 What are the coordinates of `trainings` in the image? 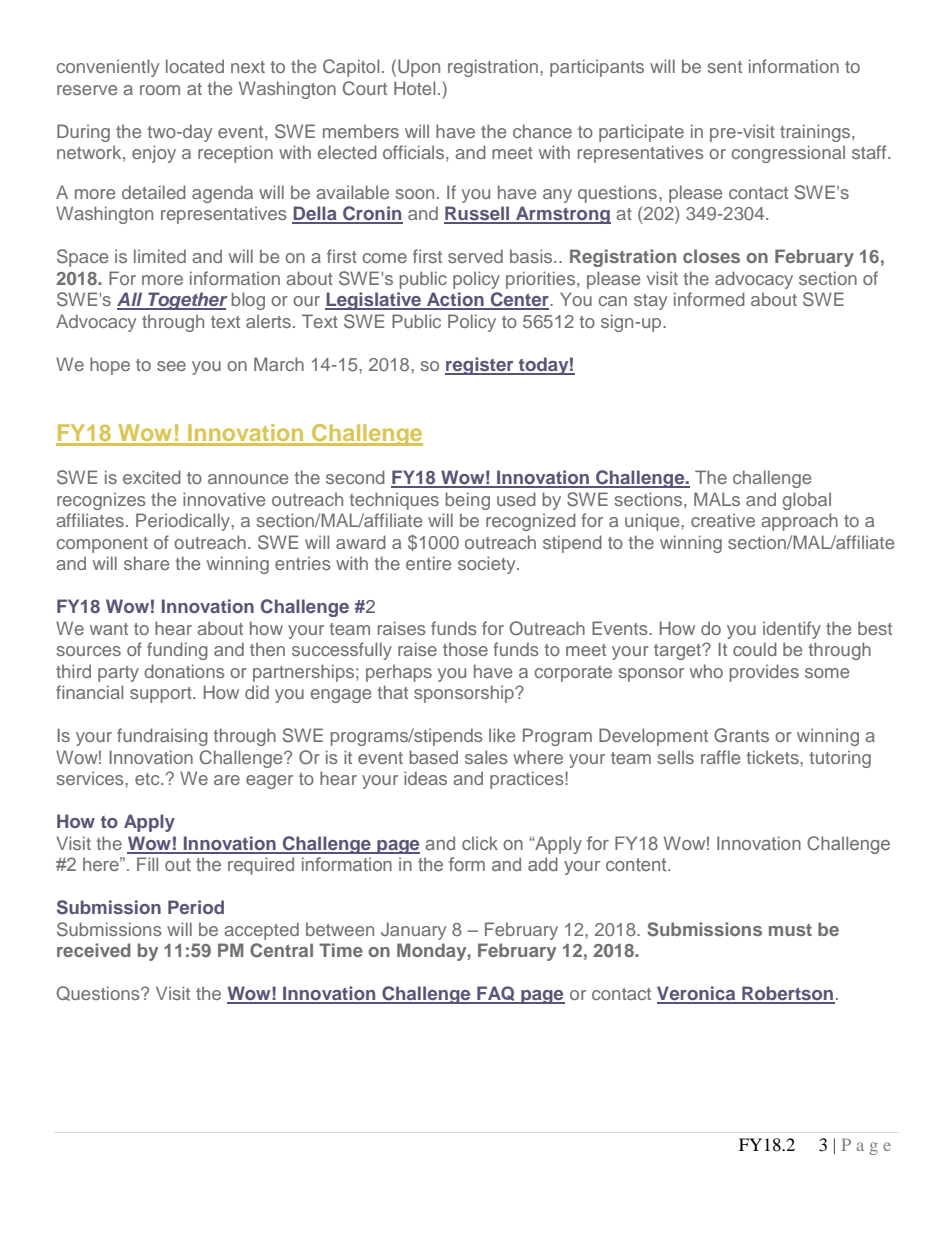 It's located at (816, 133).
